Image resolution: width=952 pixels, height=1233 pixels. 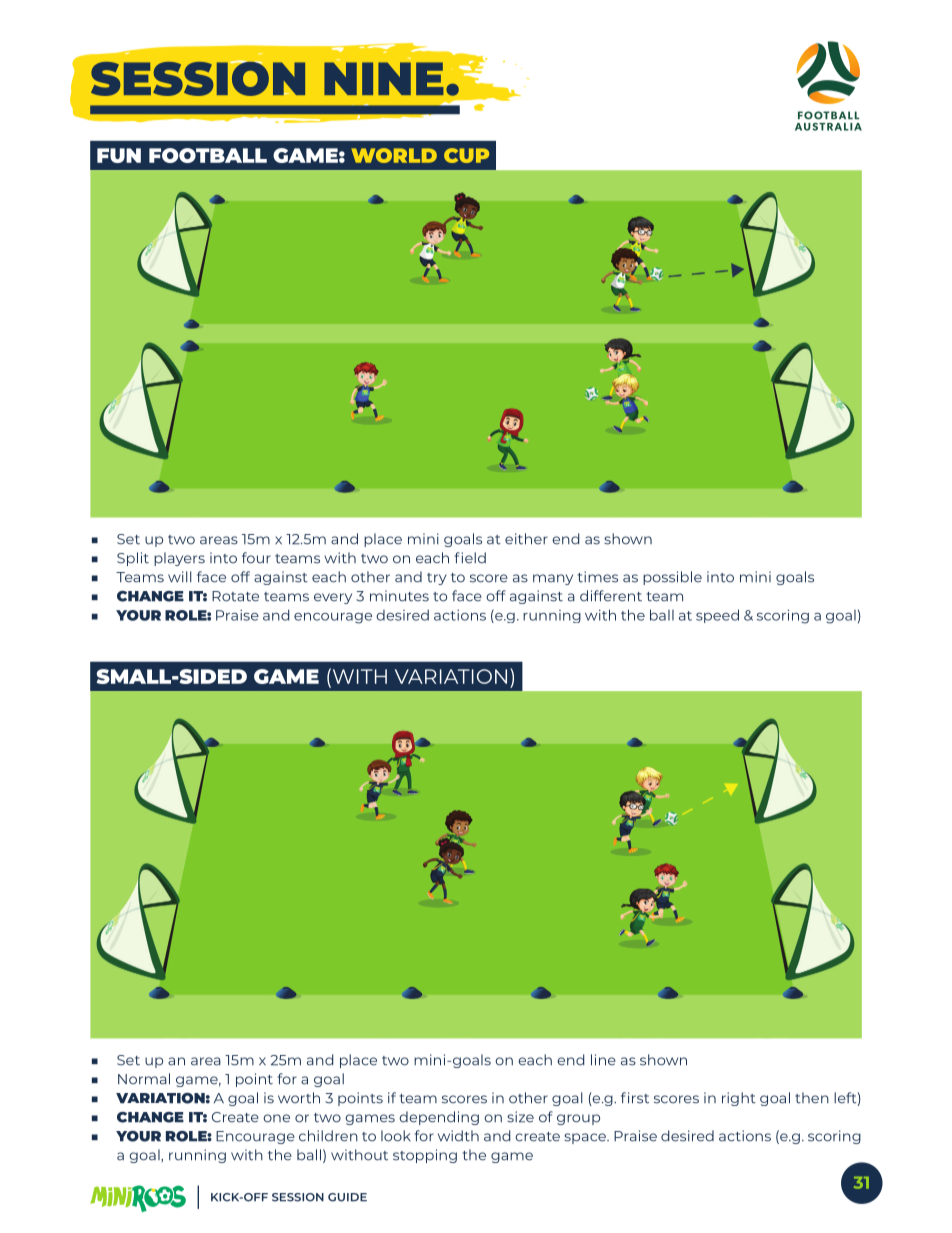 What do you see at coordinates (437, 579) in the screenshot?
I see `try` at bounding box center [437, 579].
